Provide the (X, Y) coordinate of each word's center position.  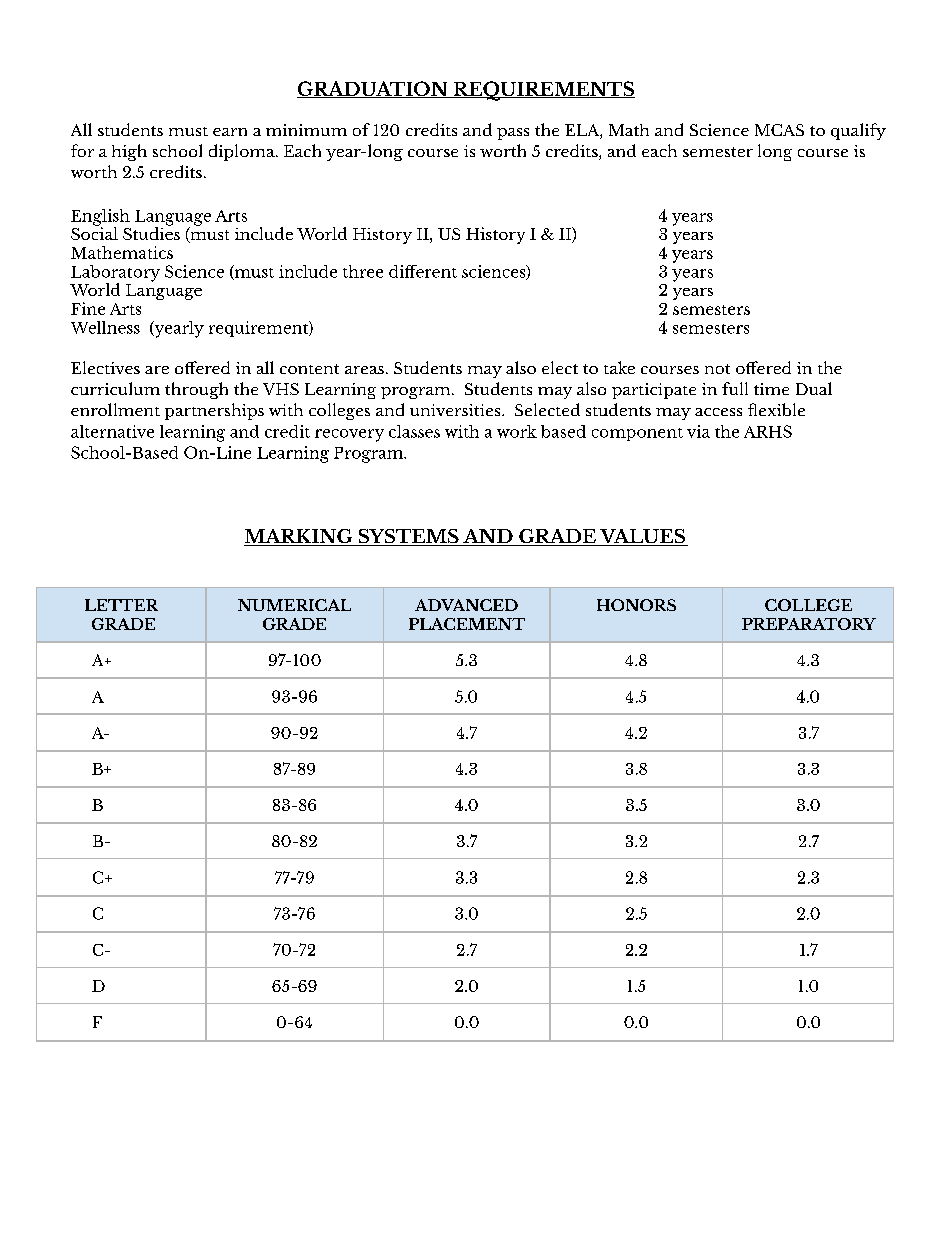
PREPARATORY (809, 624)
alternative (112, 431)
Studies (151, 232)
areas (364, 370)
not (717, 369)
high (129, 152)
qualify (858, 131)
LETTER (121, 605)
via (698, 431)
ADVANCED (466, 605)
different (423, 271)
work (517, 431)
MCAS (779, 130)
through (196, 390)
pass (513, 134)
